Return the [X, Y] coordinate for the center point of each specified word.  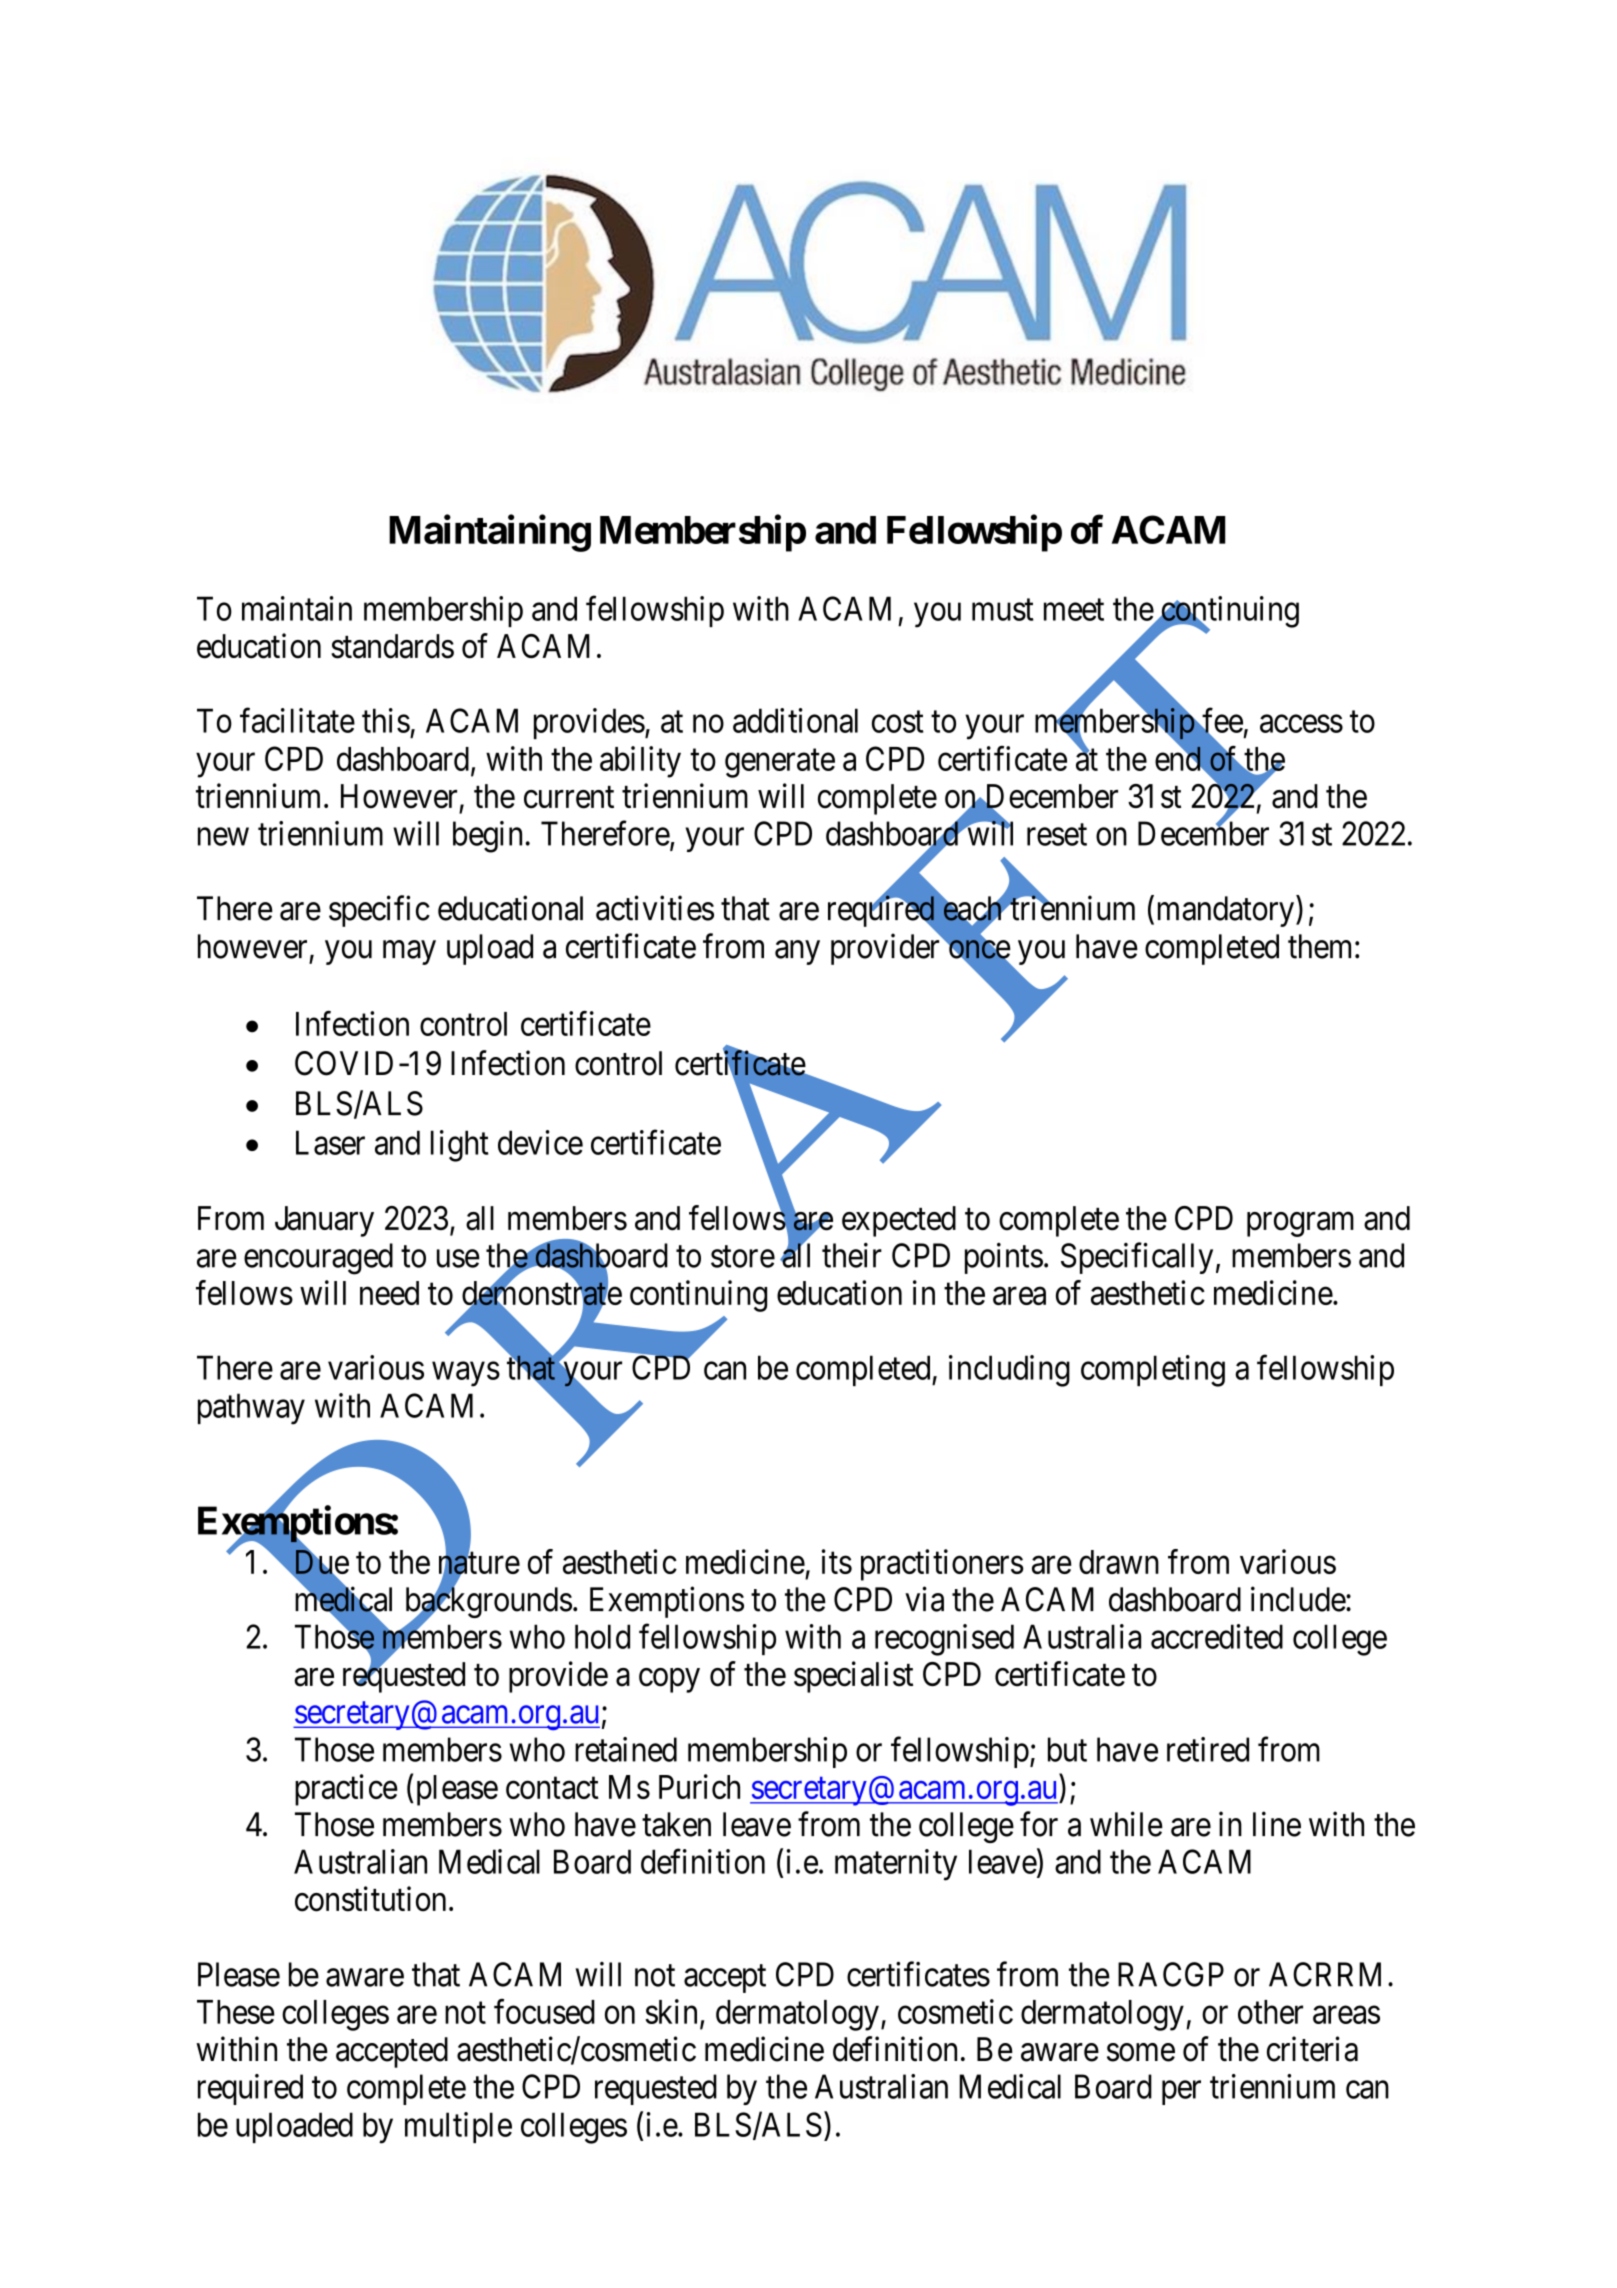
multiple [458, 2127]
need [389, 1293]
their [852, 1255]
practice [346, 1790]
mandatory [1226, 911]
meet [1074, 610]
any [797, 953]
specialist [853, 1677]
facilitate [297, 720]
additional [795, 720]
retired [1208, 1749]
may [409, 953]
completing [1153, 1371]
